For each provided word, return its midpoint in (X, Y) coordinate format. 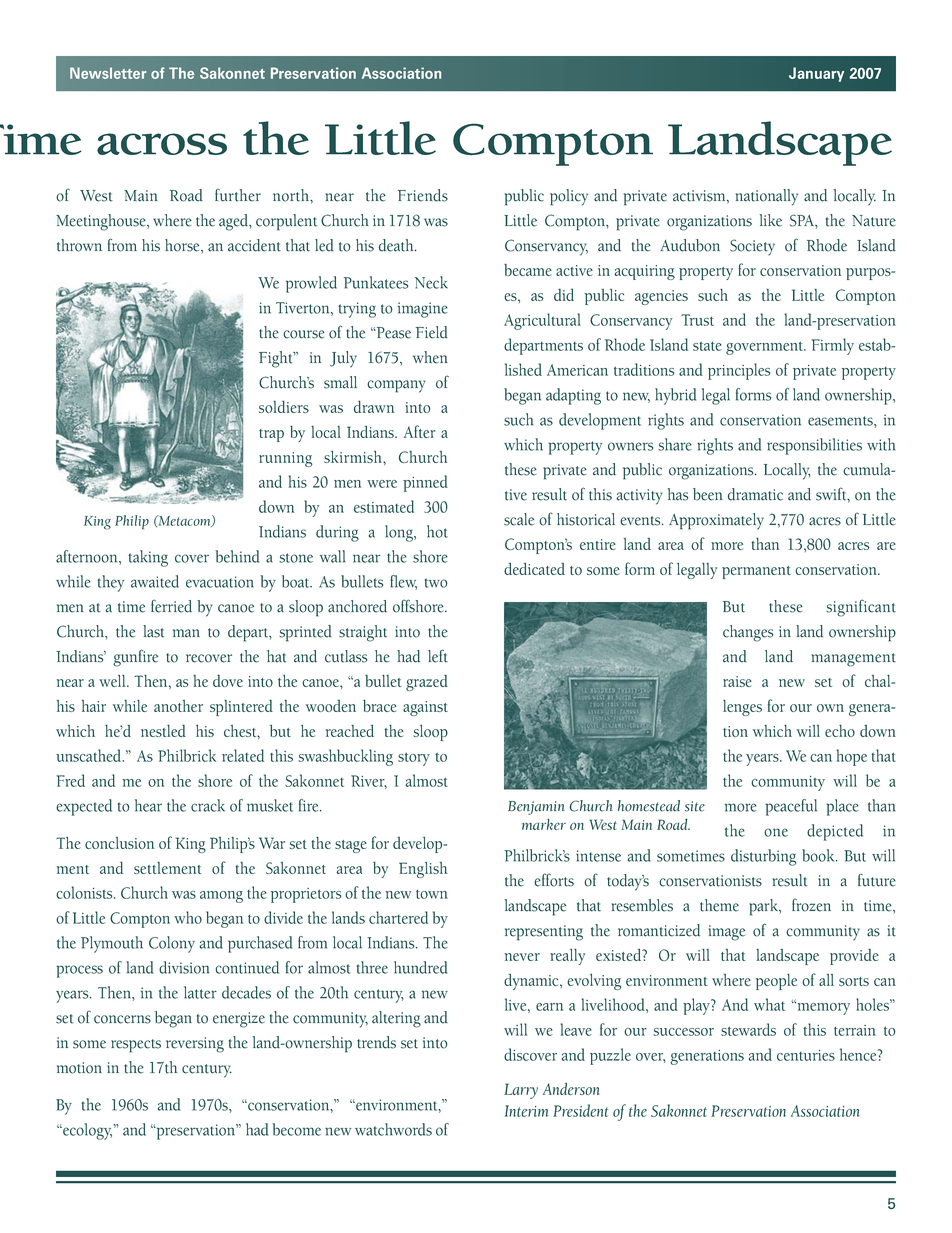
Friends (423, 195)
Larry (521, 1091)
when (430, 357)
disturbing (763, 857)
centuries (806, 1055)
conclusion (119, 843)
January (816, 74)
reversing (195, 1045)
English (423, 870)
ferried (171, 606)
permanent (756, 572)
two (436, 583)
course (304, 334)
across (162, 144)
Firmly (832, 346)
